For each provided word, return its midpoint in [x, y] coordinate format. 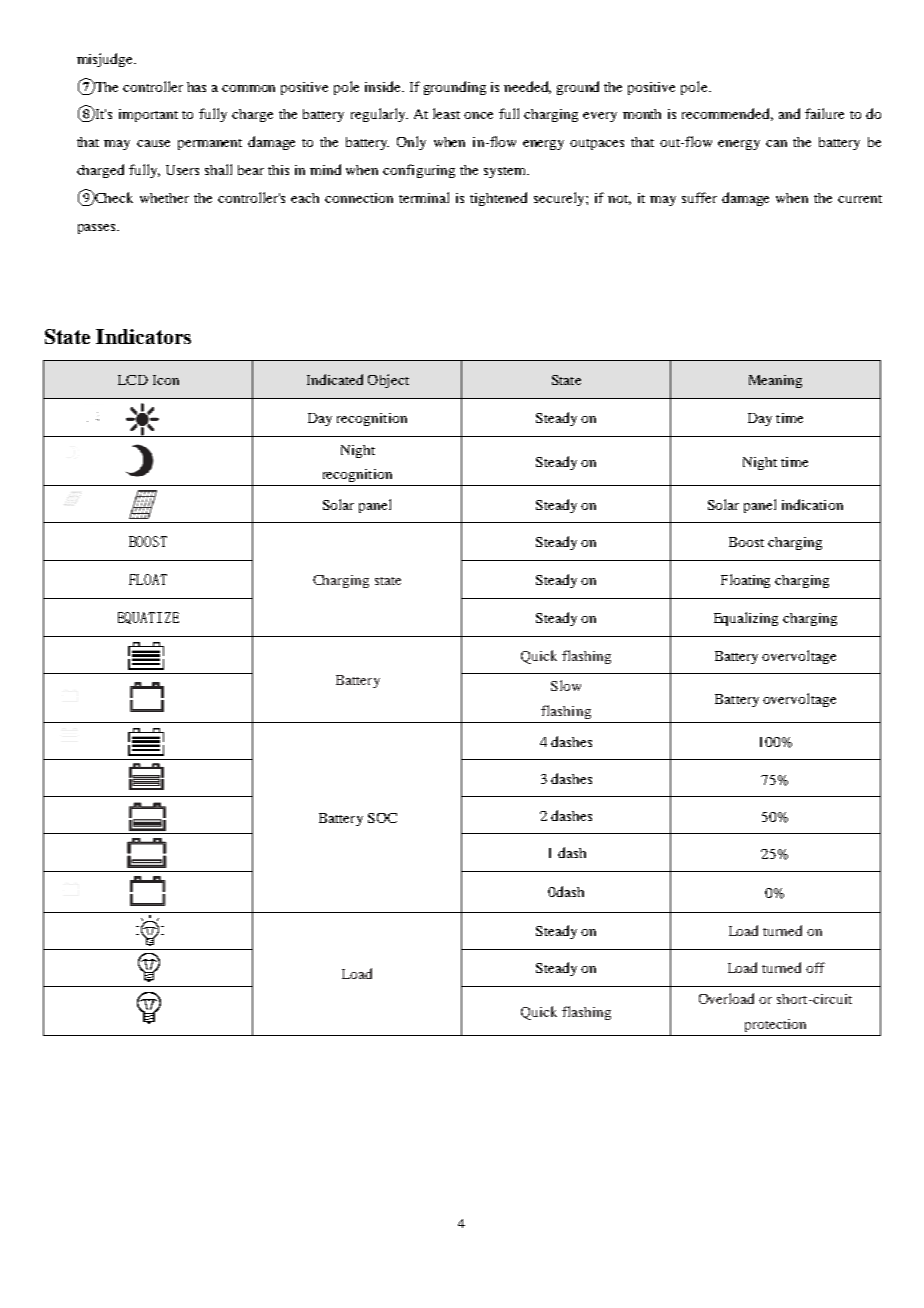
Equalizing [746, 619]
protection [775, 1025]
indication [812, 504]
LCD [133, 380]
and [789, 113]
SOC [382, 818]
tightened [498, 199]
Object [388, 381]
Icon [166, 380]
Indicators [143, 336]
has [196, 87]
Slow [566, 685]
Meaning [775, 381]
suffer [699, 197]
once [478, 115]
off [815, 967]
